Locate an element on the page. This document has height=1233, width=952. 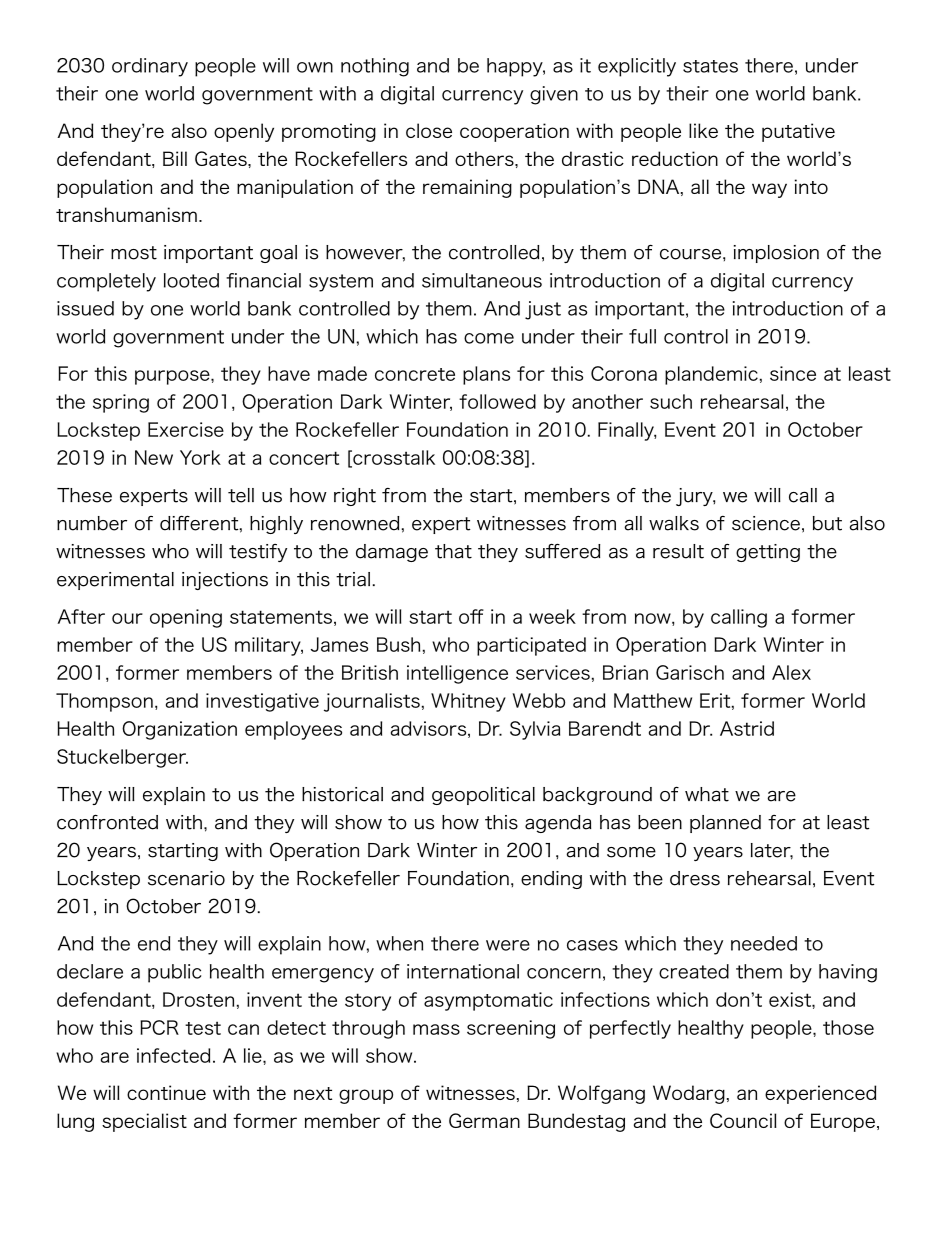
geopolitical is located at coordinates (483, 796).
